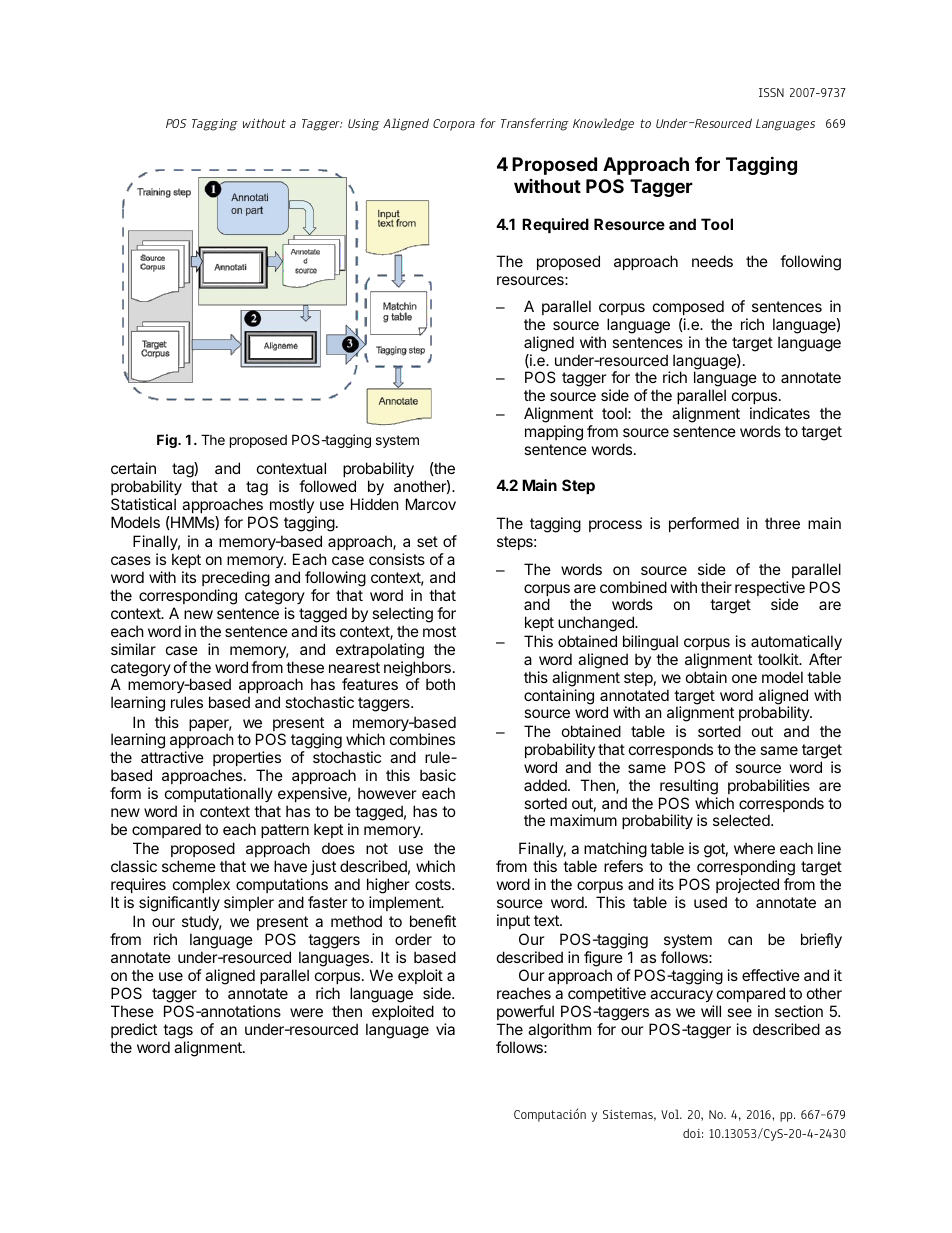 The height and width of the screenshot is (1233, 952). I want to click on ISSN, so click(771, 92).
